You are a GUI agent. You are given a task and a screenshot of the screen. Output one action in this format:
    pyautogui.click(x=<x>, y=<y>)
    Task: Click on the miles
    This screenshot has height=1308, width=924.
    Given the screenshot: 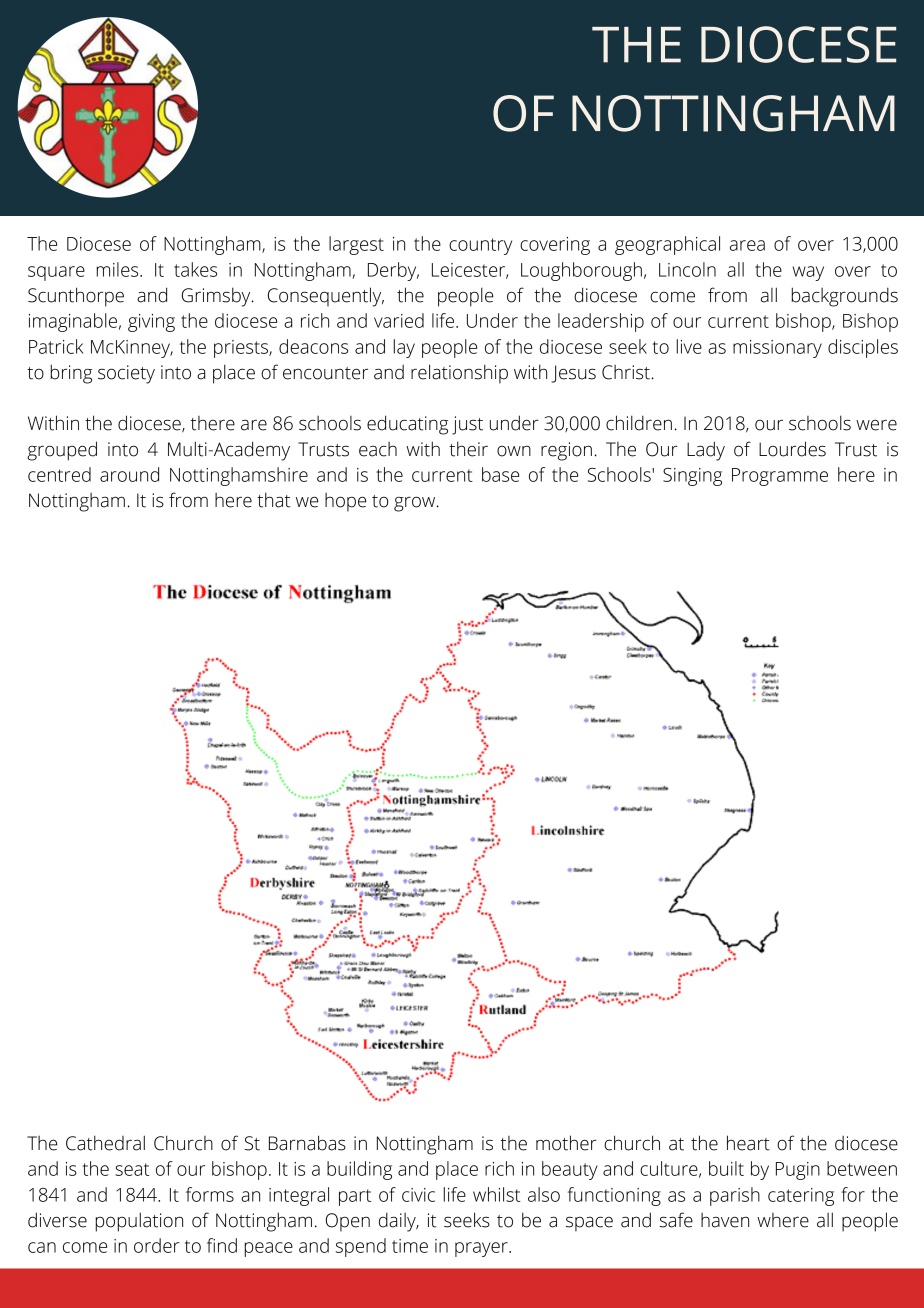 What is the action you would take?
    pyautogui.click(x=118, y=269)
